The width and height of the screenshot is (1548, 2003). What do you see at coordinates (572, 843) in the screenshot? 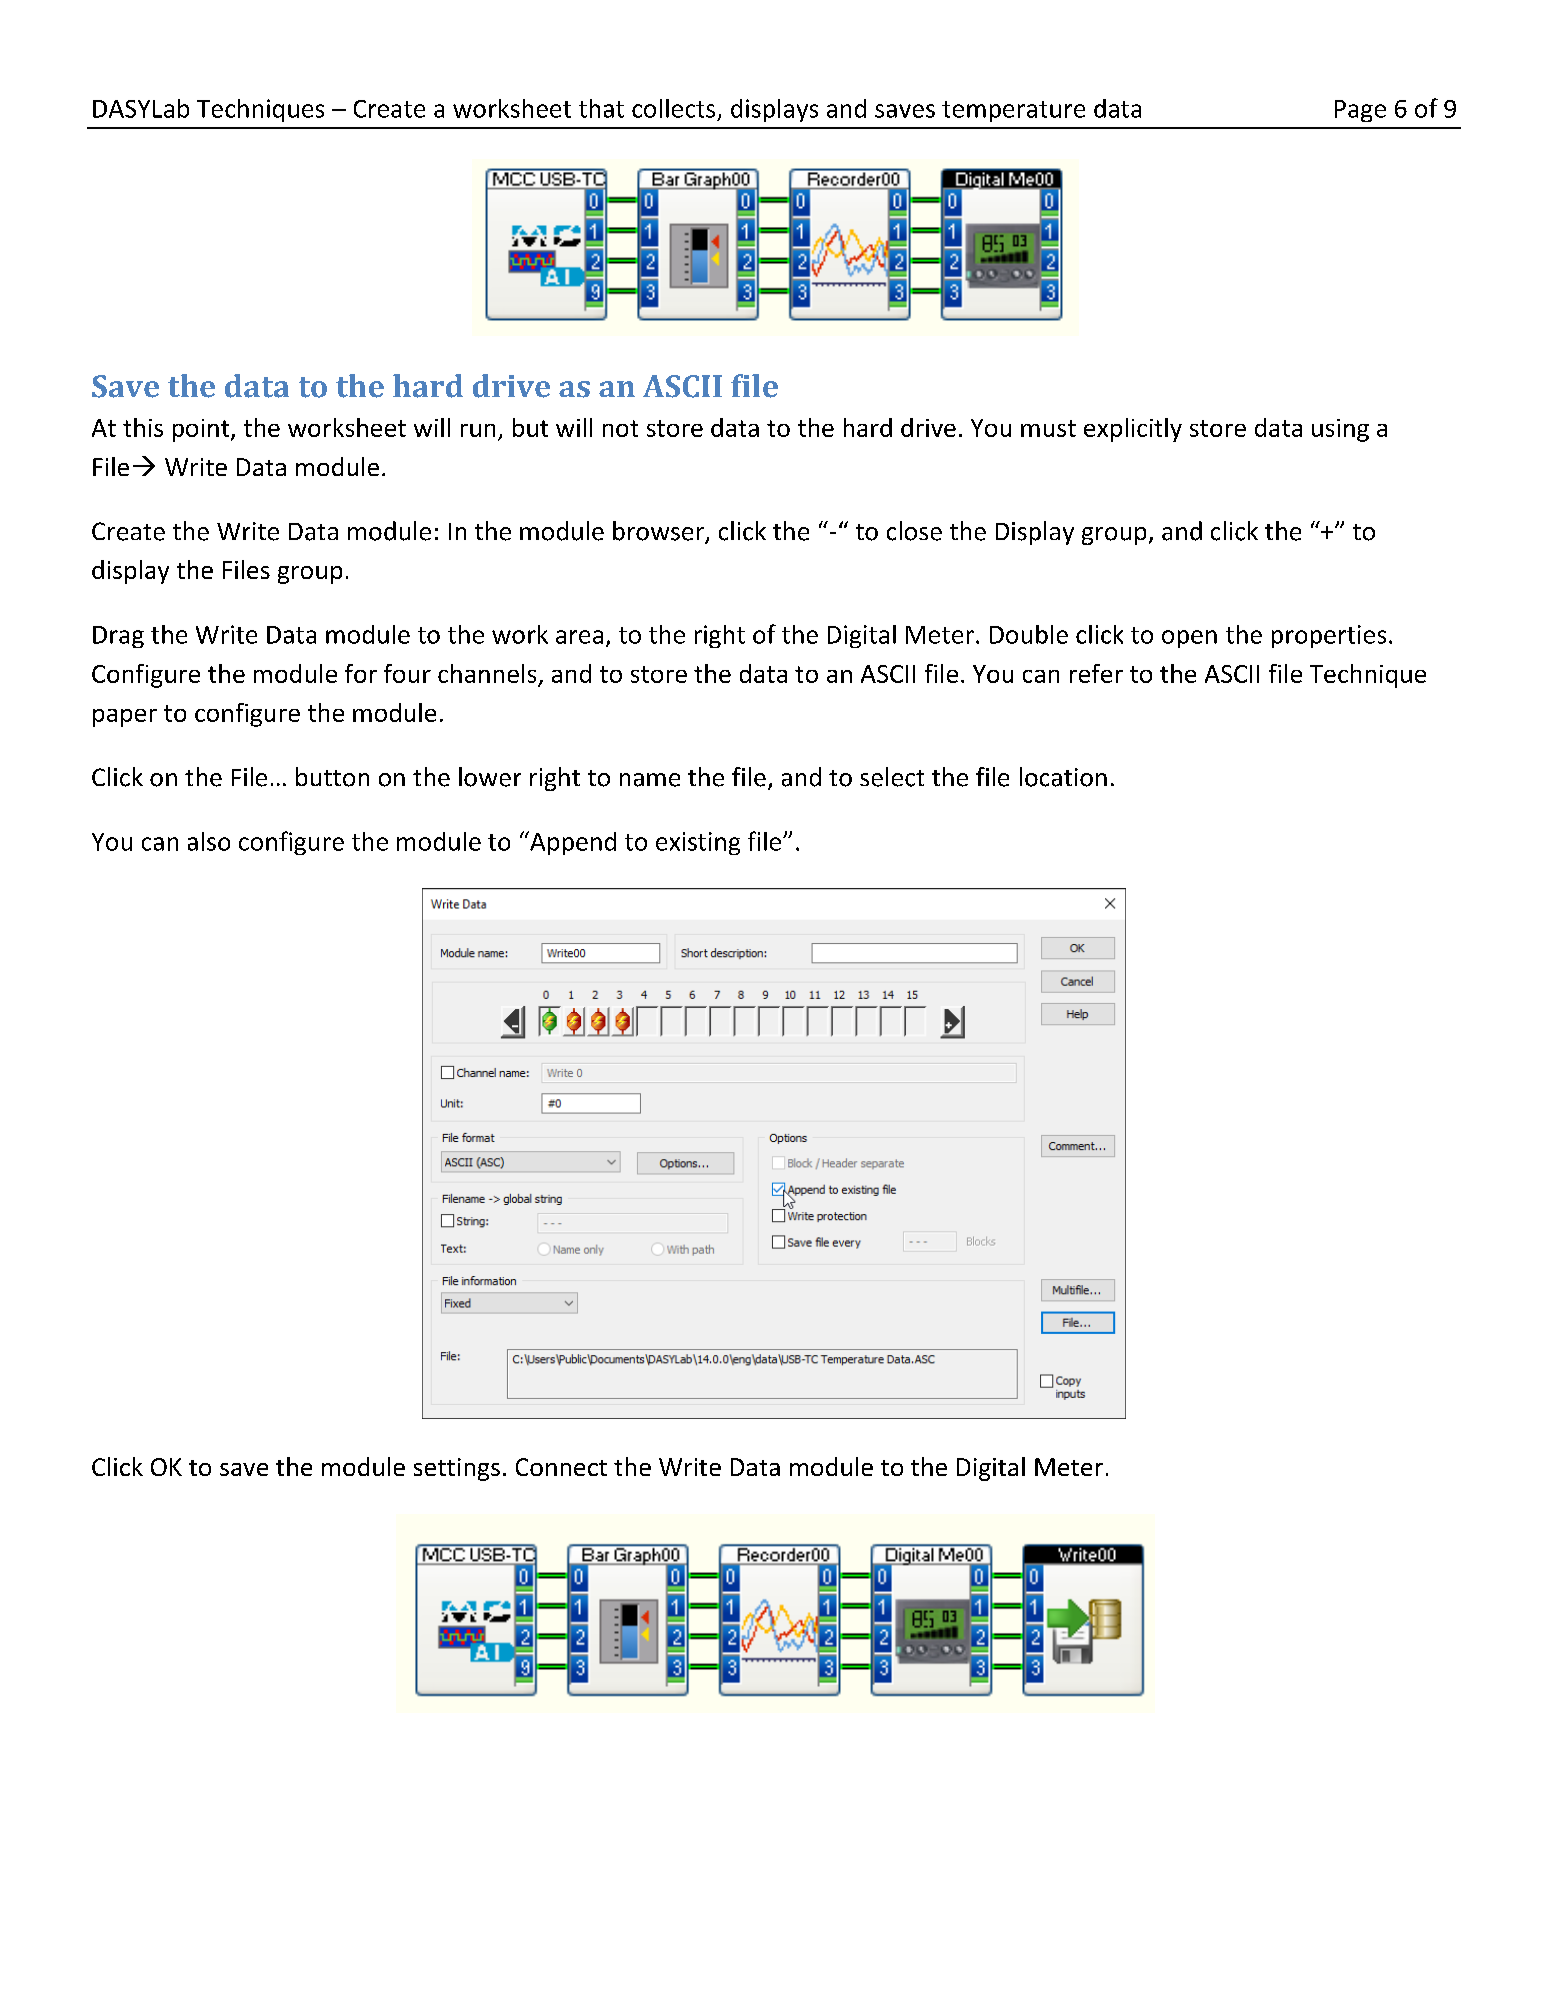
I see `Append` at bounding box center [572, 843].
